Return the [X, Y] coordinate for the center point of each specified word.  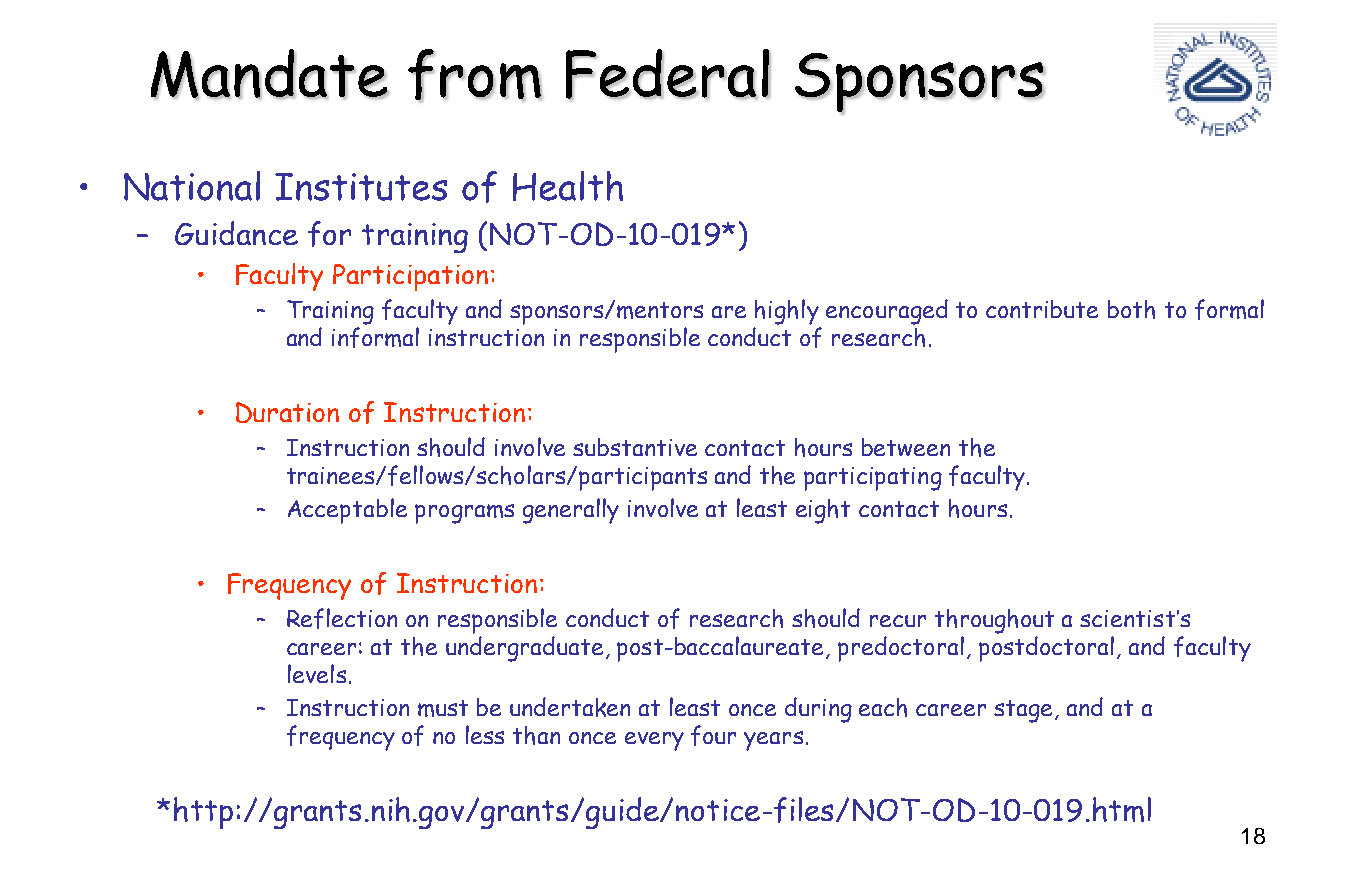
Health [568, 186]
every [654, 741]
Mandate [270, 74]
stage [1025, 711]
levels [317, 673]
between [906, 447]
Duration [287, 412]
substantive [635, 447]
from [475, 76]
